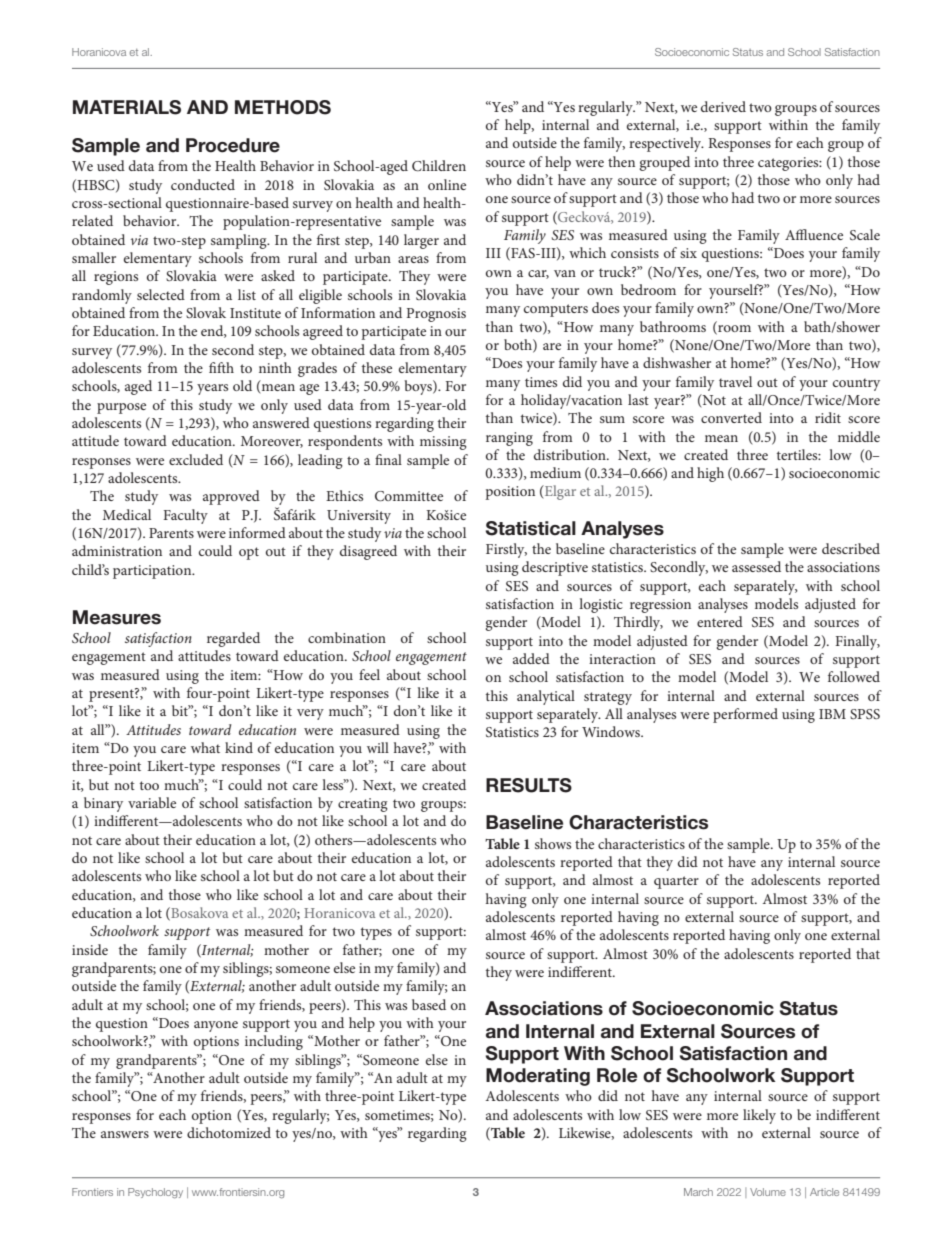 The height and width of the document is (1247, 952). I want to click on Psychology, so click(155, 1193).
